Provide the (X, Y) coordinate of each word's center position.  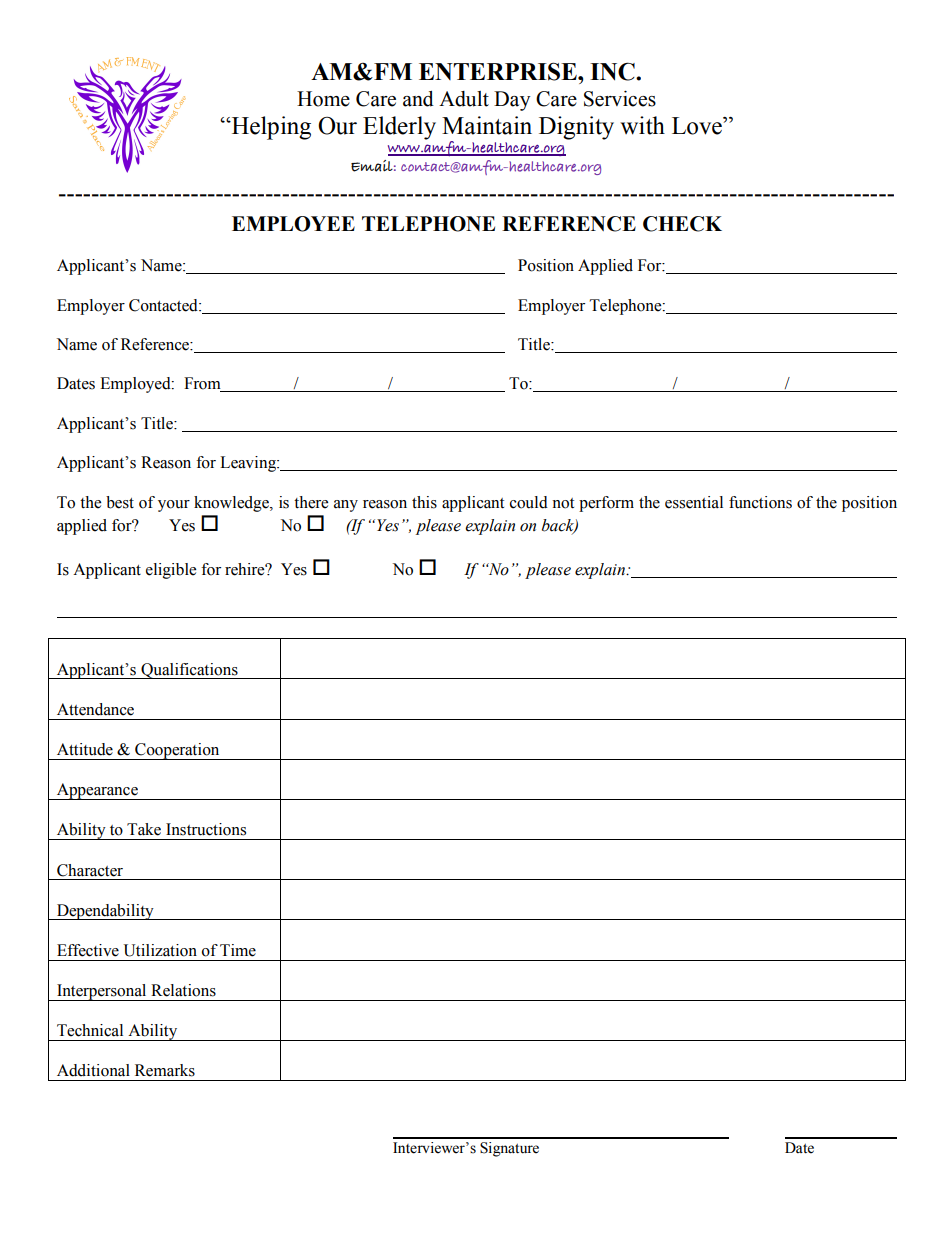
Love (698, 126)
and (418, 99)
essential (694, 502)
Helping (270, 128)
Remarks (165, 1070)
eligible (171, 571)
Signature (509, 1149)
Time (238, 950)
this (424, 502)
